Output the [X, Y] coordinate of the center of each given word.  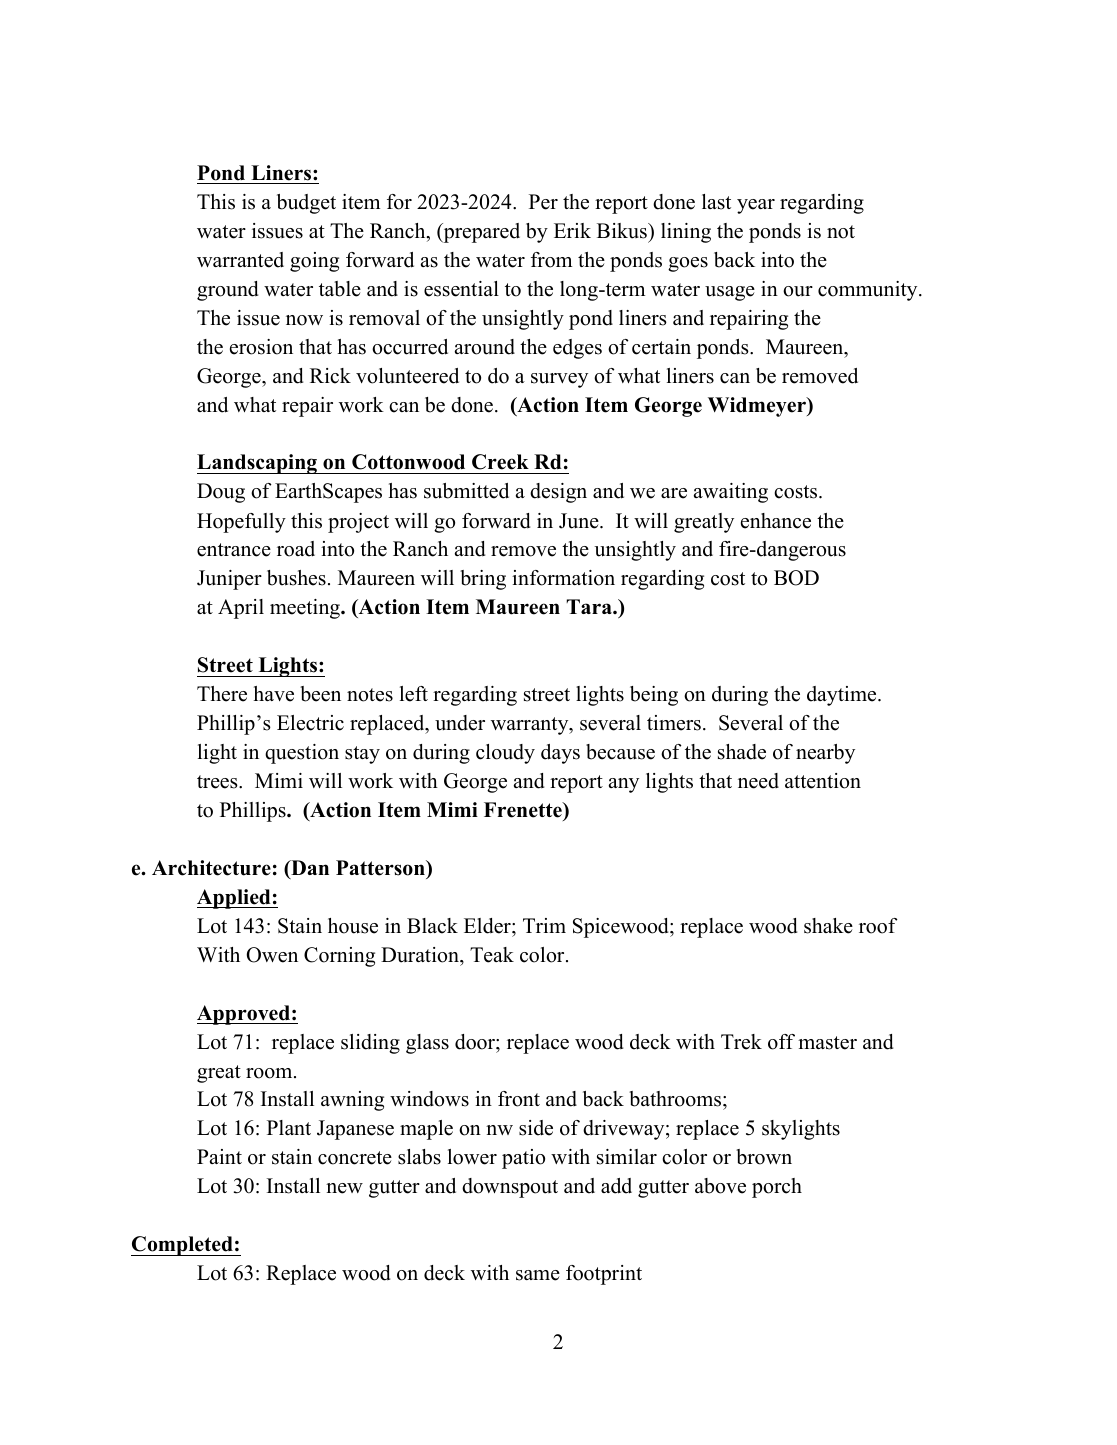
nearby [825, 754]
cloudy [505, 754]
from [551, 260]
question [302, 754]
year [756, 206]
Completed [183, 1246]
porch [777, 1188]
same [538, 1275]
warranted [240, 260]
